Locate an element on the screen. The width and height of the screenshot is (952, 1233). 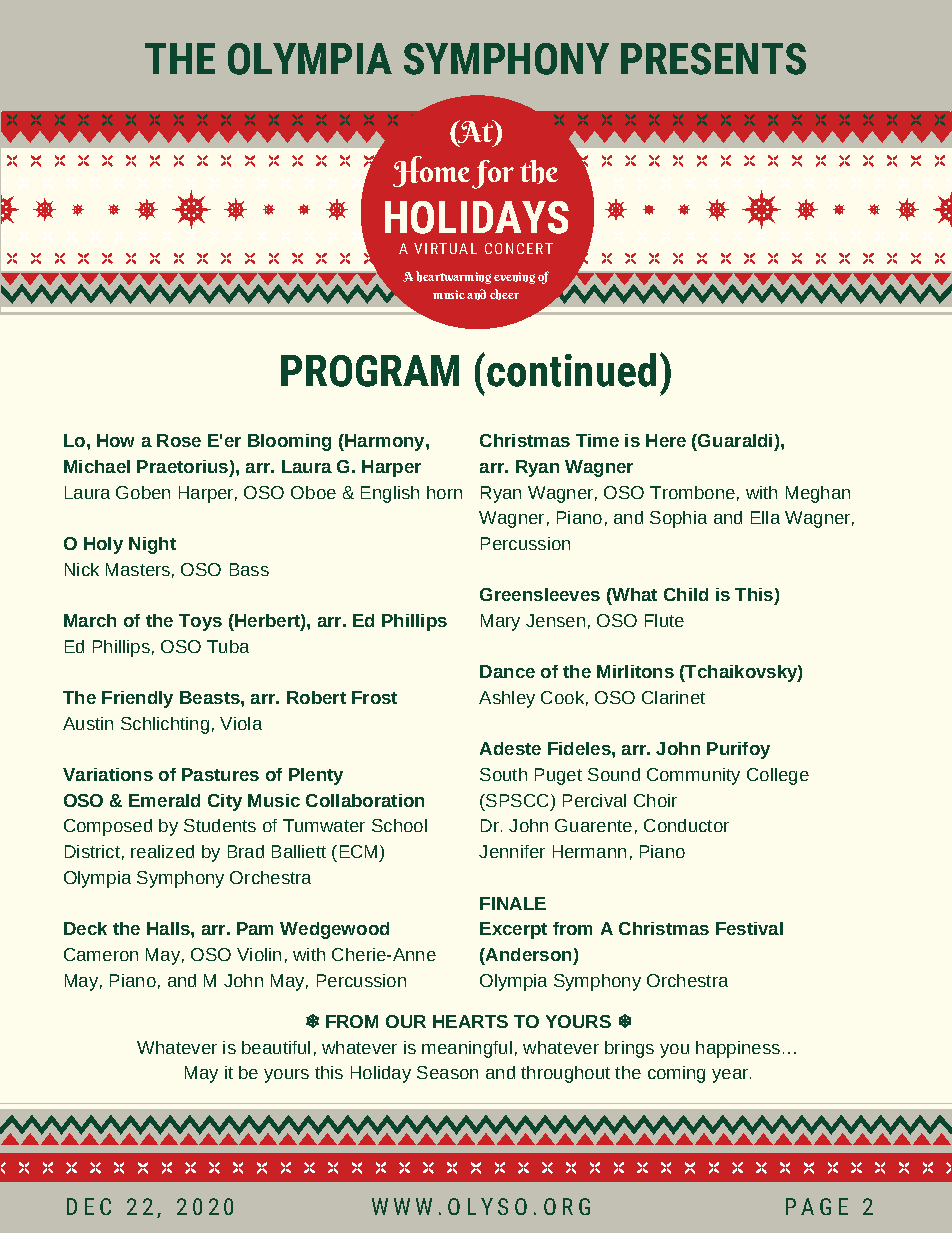
Child is located at coordinates (686, 594).
